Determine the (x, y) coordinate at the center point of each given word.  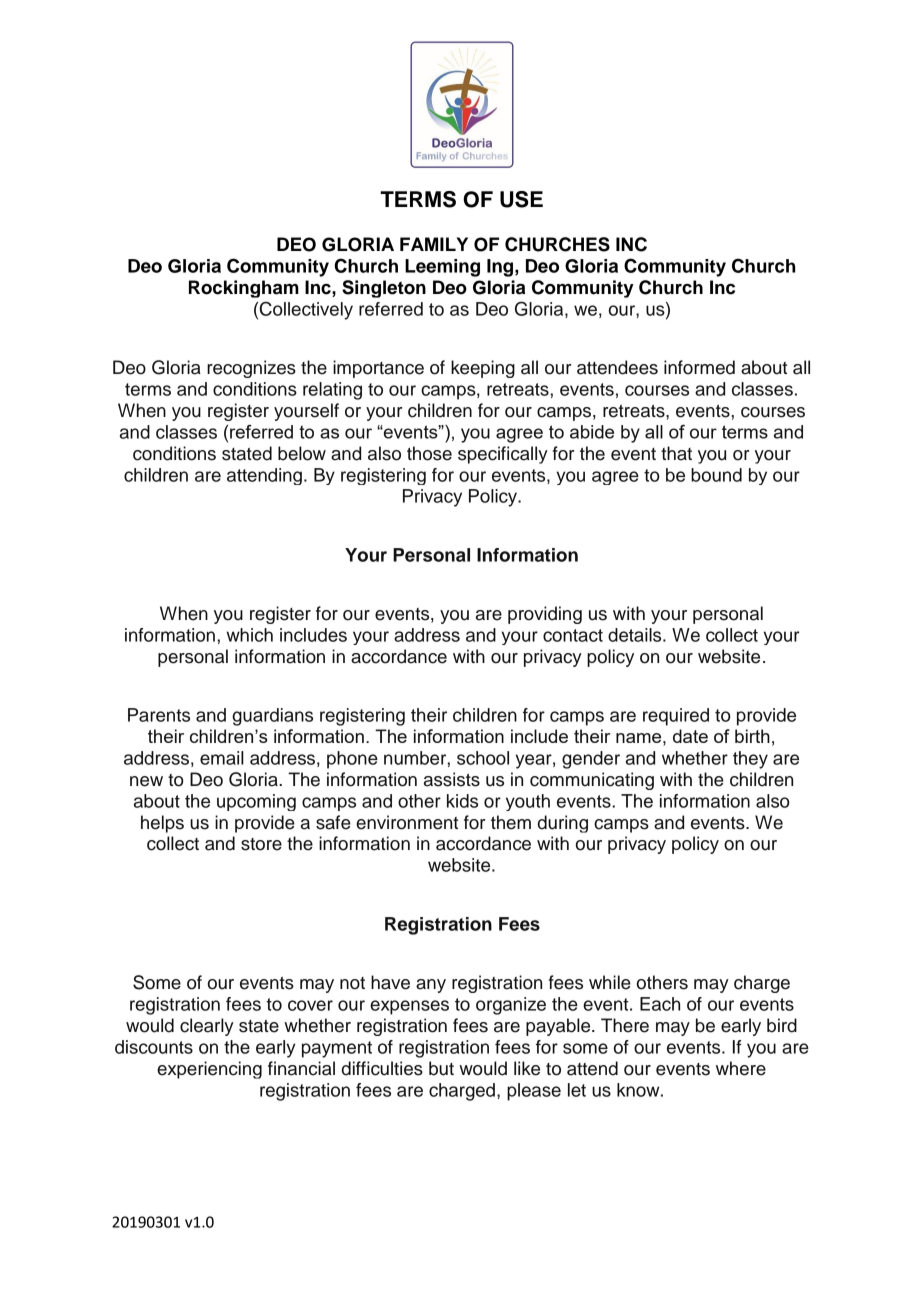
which (249, 635)
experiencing (209, 1070)
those (429, 453)
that (676, 453)
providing (545, 615)
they (750, 760)
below (302, 453)
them (511, 822)
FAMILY (434, 244)
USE (521, 199)
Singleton (384, 289)
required (676, 717)
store (261, 844)
